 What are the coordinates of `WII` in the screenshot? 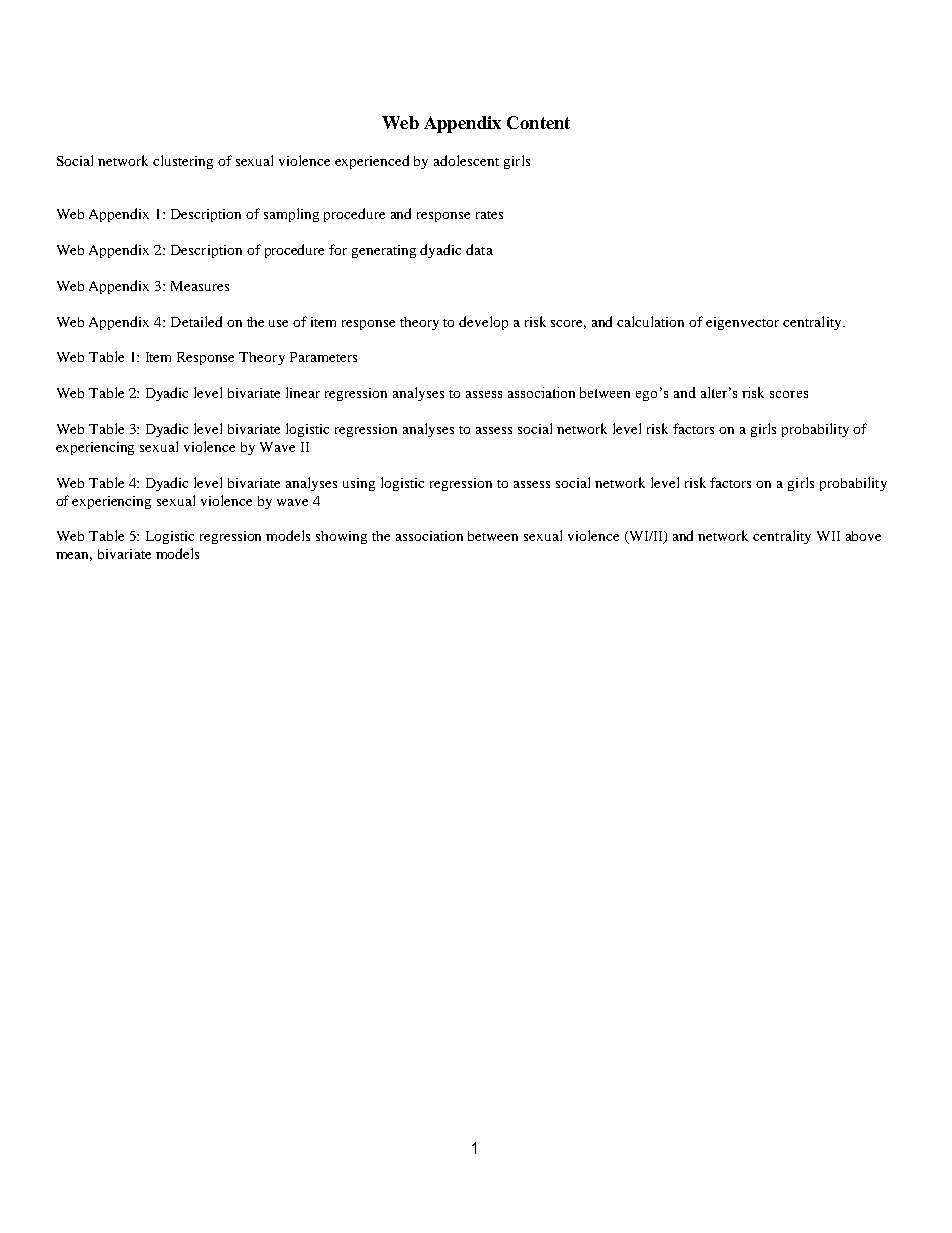 It's located at (828, 536).
